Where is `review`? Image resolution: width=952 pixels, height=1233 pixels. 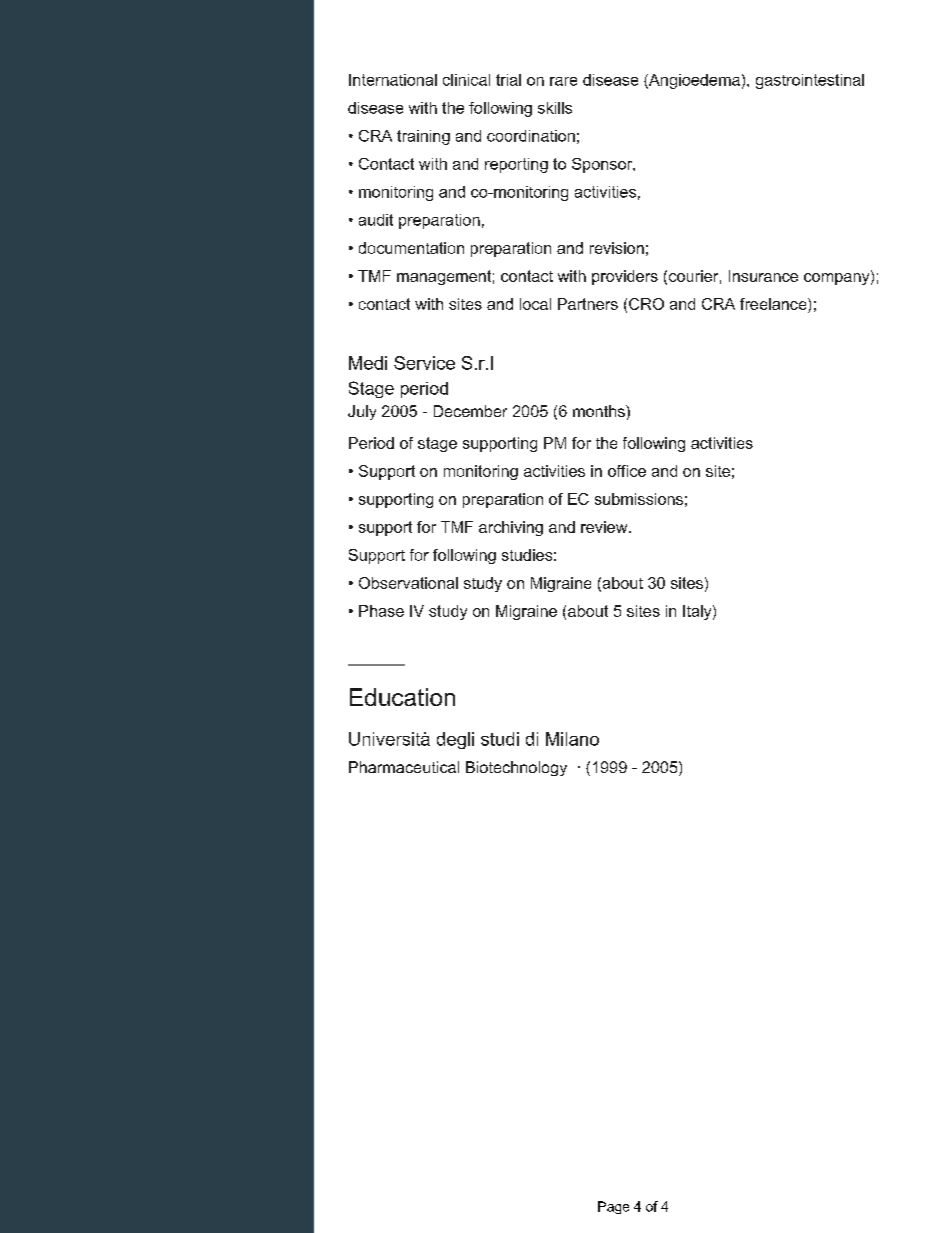 review is located at coordinates (605, 527).
